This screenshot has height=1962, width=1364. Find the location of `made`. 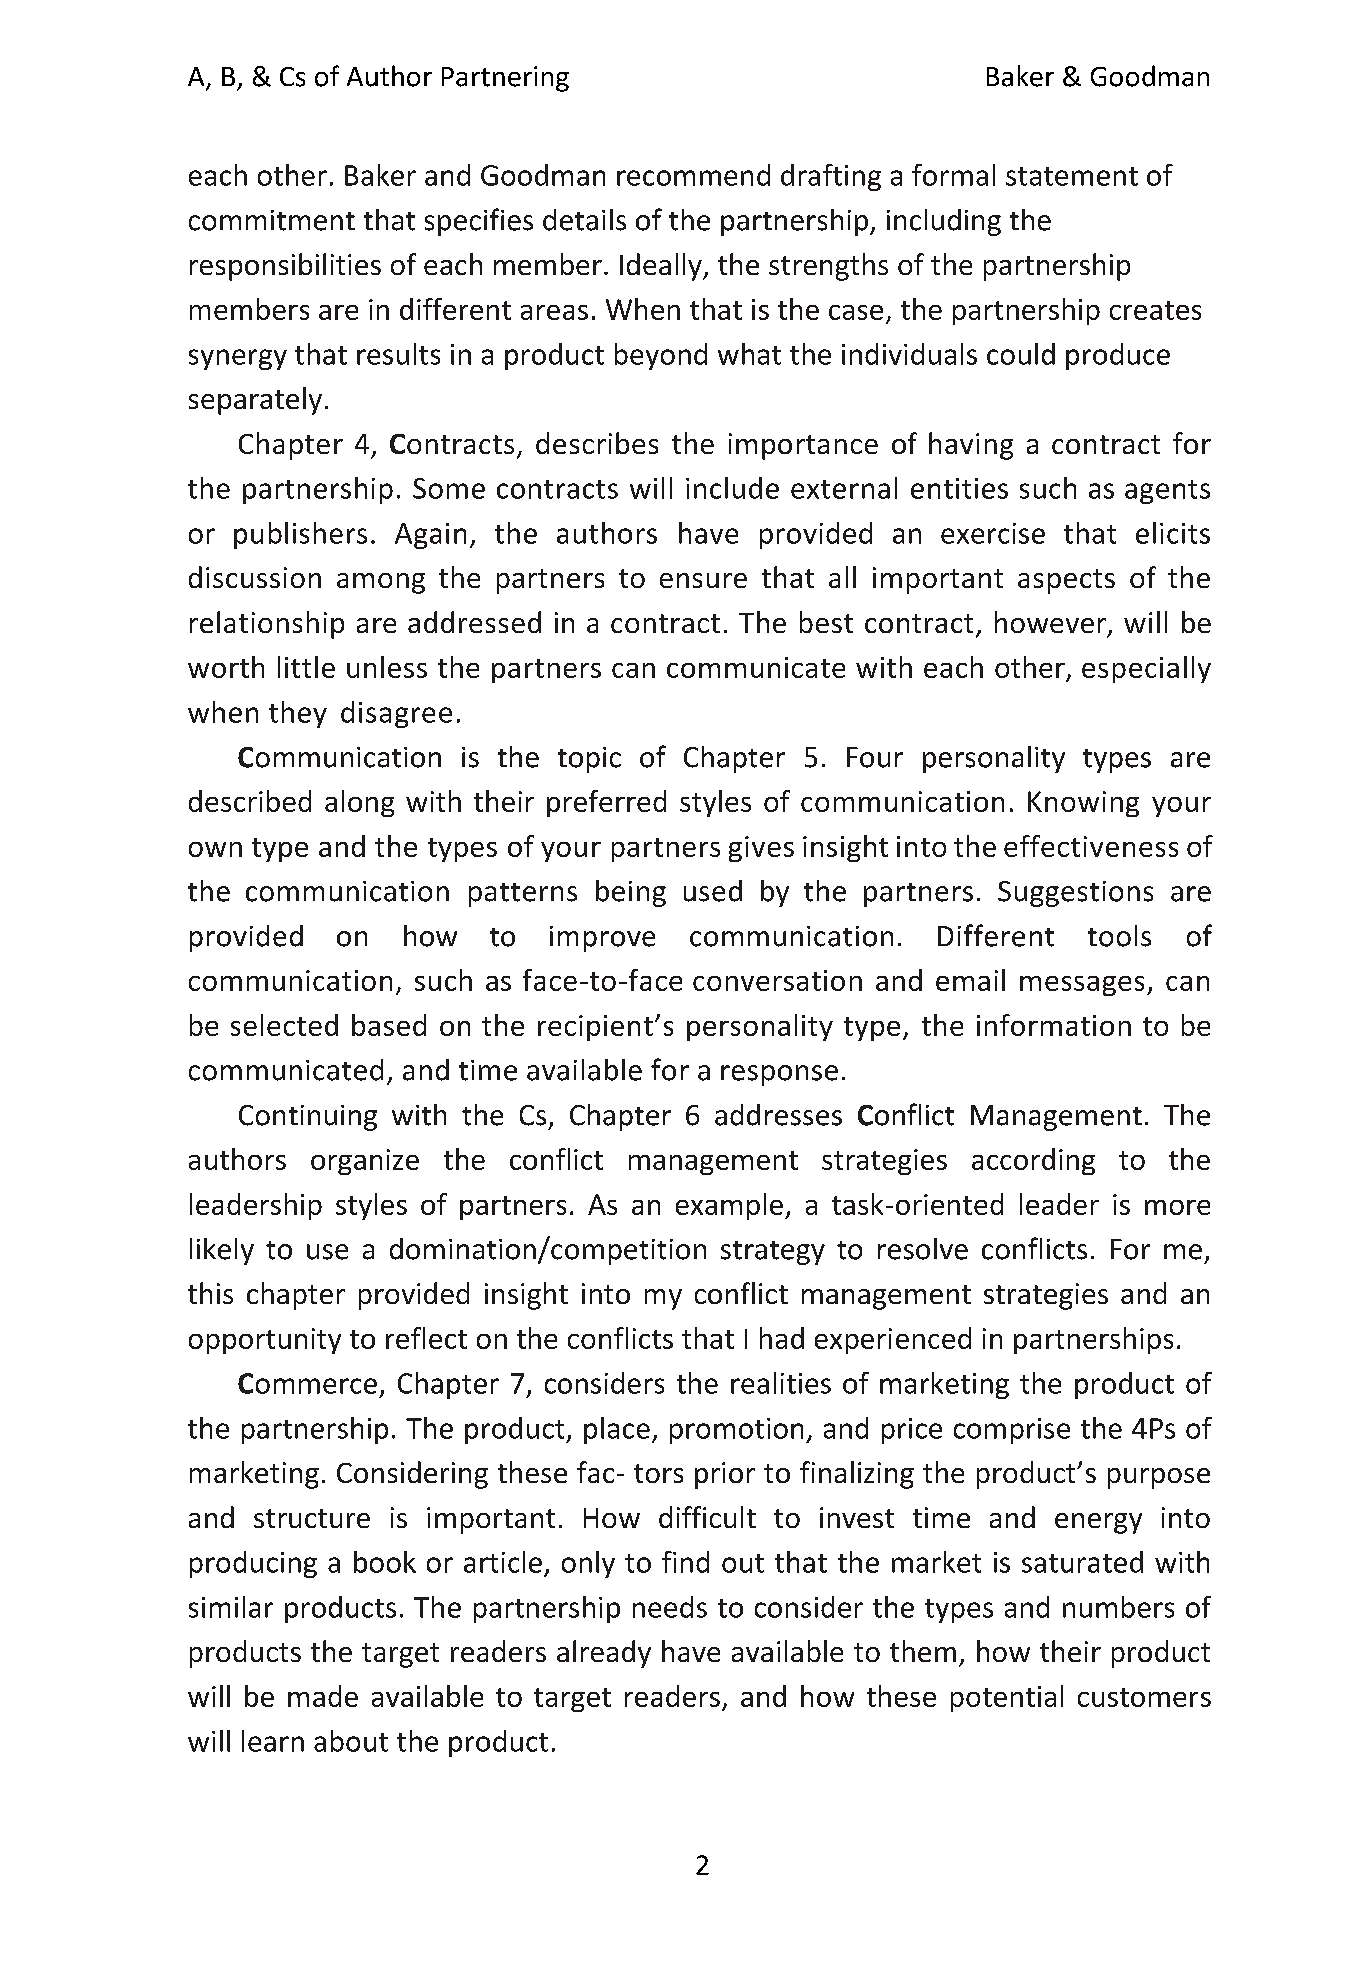

made is located at coordinates (323, 1696).
